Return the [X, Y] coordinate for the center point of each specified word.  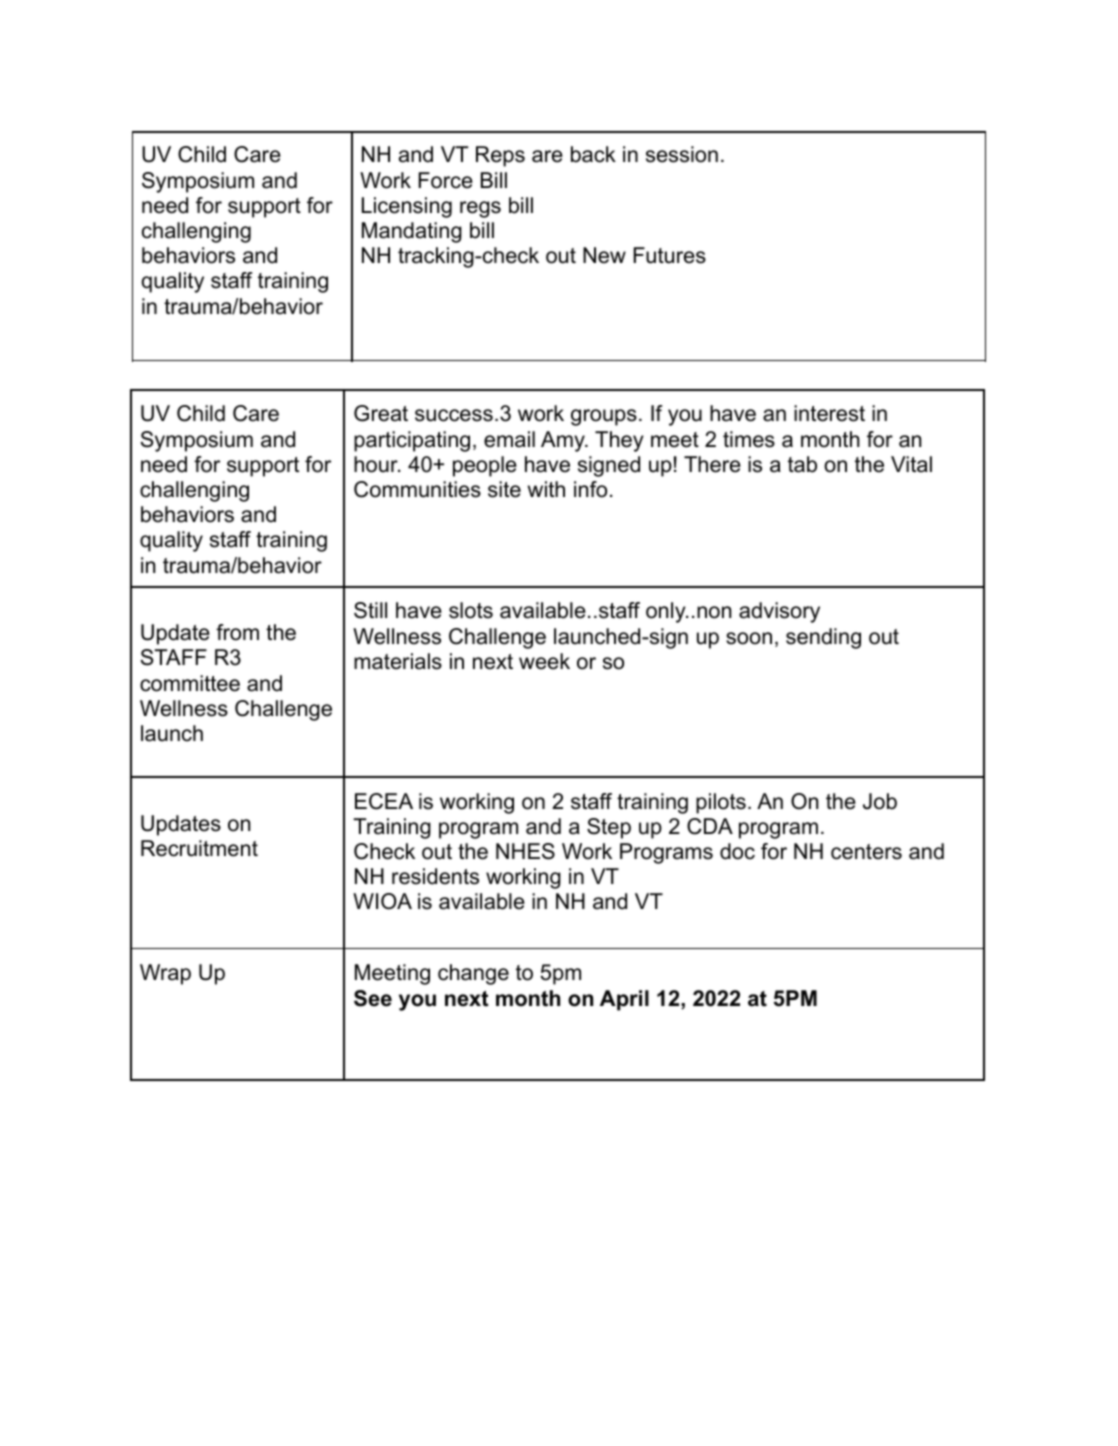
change [473, 974]
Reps [500, 156]
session [682, 154]
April [624, 1000]
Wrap [165, 974]
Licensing [407, 207]
